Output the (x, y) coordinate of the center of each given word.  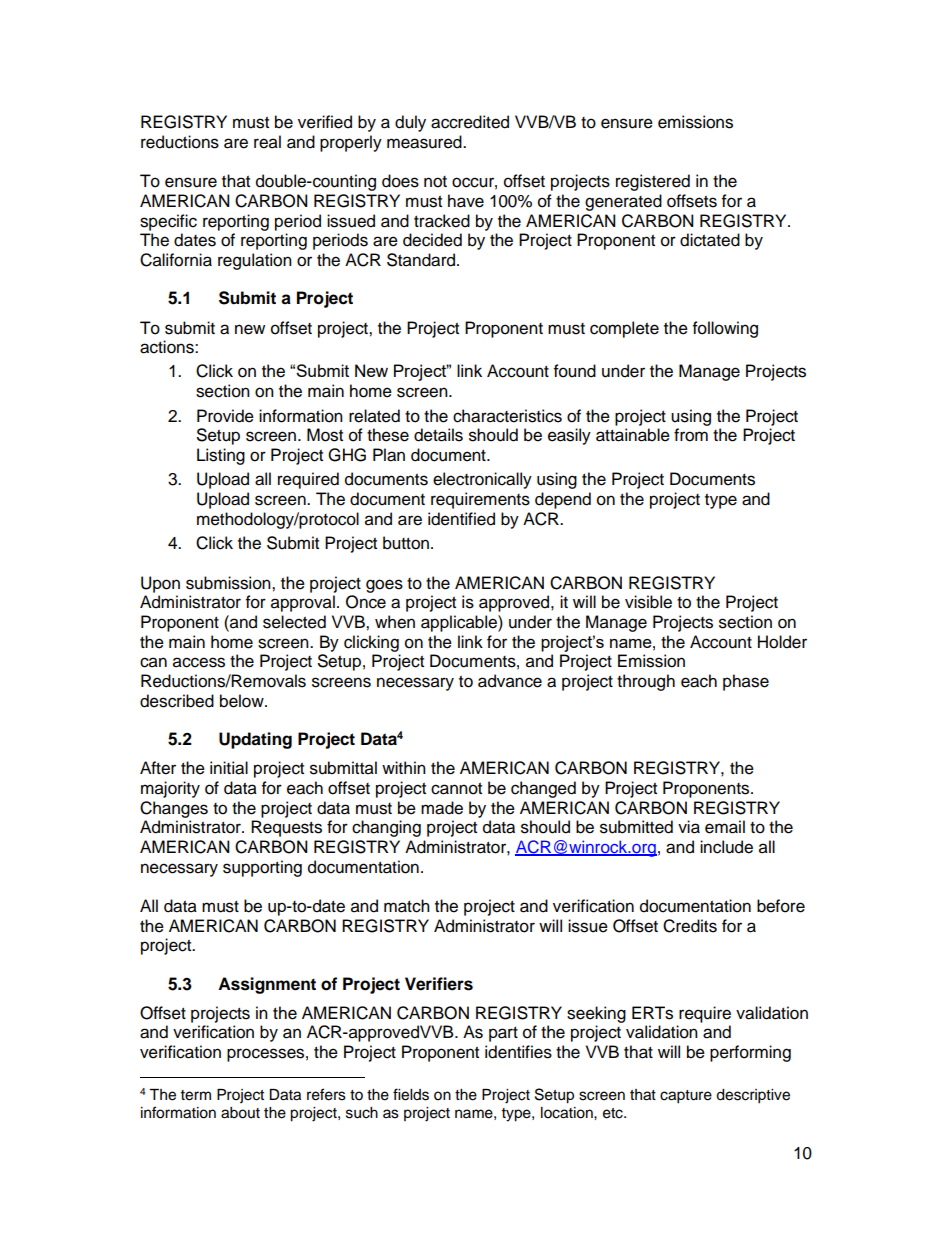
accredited (470, 122)
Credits (690, 926)
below (243, 701)
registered (653, 182)
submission (229, 583)
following (725, 329)
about (240, 1113)
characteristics (507, 416)
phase (746, 682)
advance (510, 681)
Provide (225, 416)
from (691, 435)
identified (461, 519)
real (267, 142)
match (407, 906)
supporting (262, 868)
